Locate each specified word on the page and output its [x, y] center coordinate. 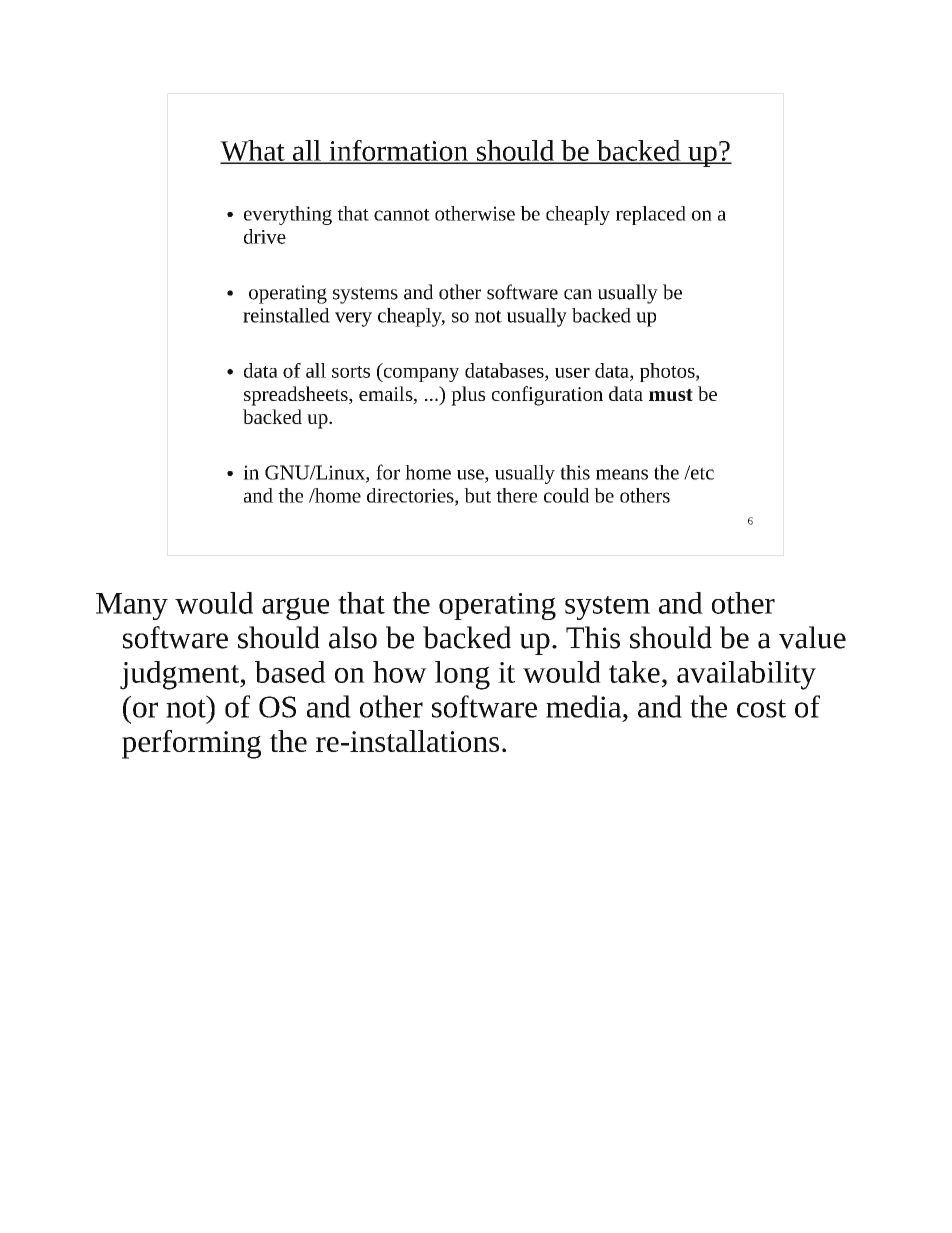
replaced [651, 215]
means [622, 474]
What [253, 152]
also [353, 637]
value [812, 637]
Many [132, 606]
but [477, 495]
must [671, 395]
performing [191, 744]
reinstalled [286, 315]
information [398, 151]
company [420, 375]
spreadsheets [297, 396]
